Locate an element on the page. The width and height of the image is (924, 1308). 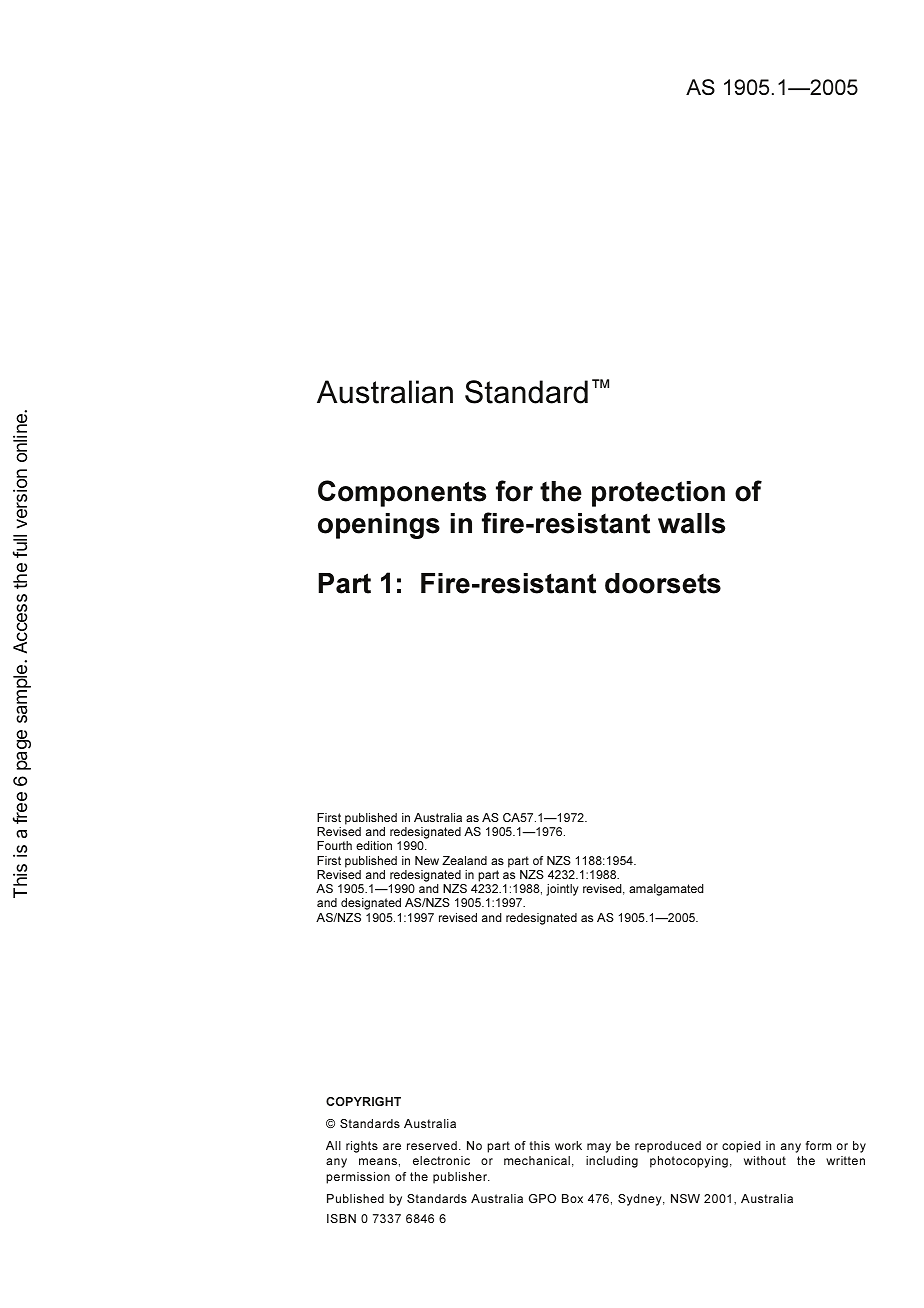
permission is located at coordinates (358, 1178).
